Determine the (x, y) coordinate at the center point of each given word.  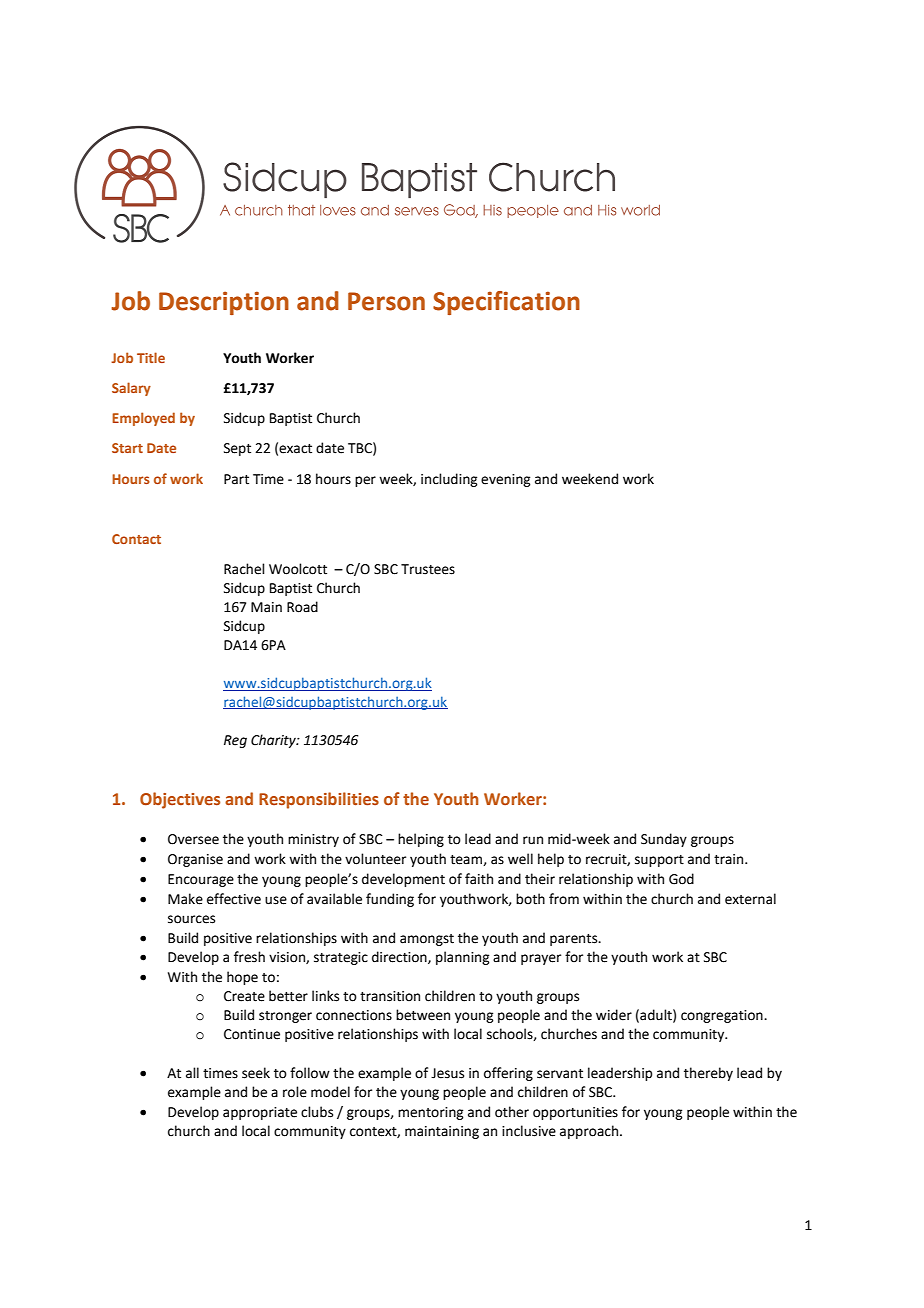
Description (224, 303)
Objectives (180, 800)
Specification (506, 303)
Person (386, 301)
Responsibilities (319, 800)
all (192, 1073)
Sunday (664, 840)
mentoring (430, 1113)
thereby (708, 1074)
